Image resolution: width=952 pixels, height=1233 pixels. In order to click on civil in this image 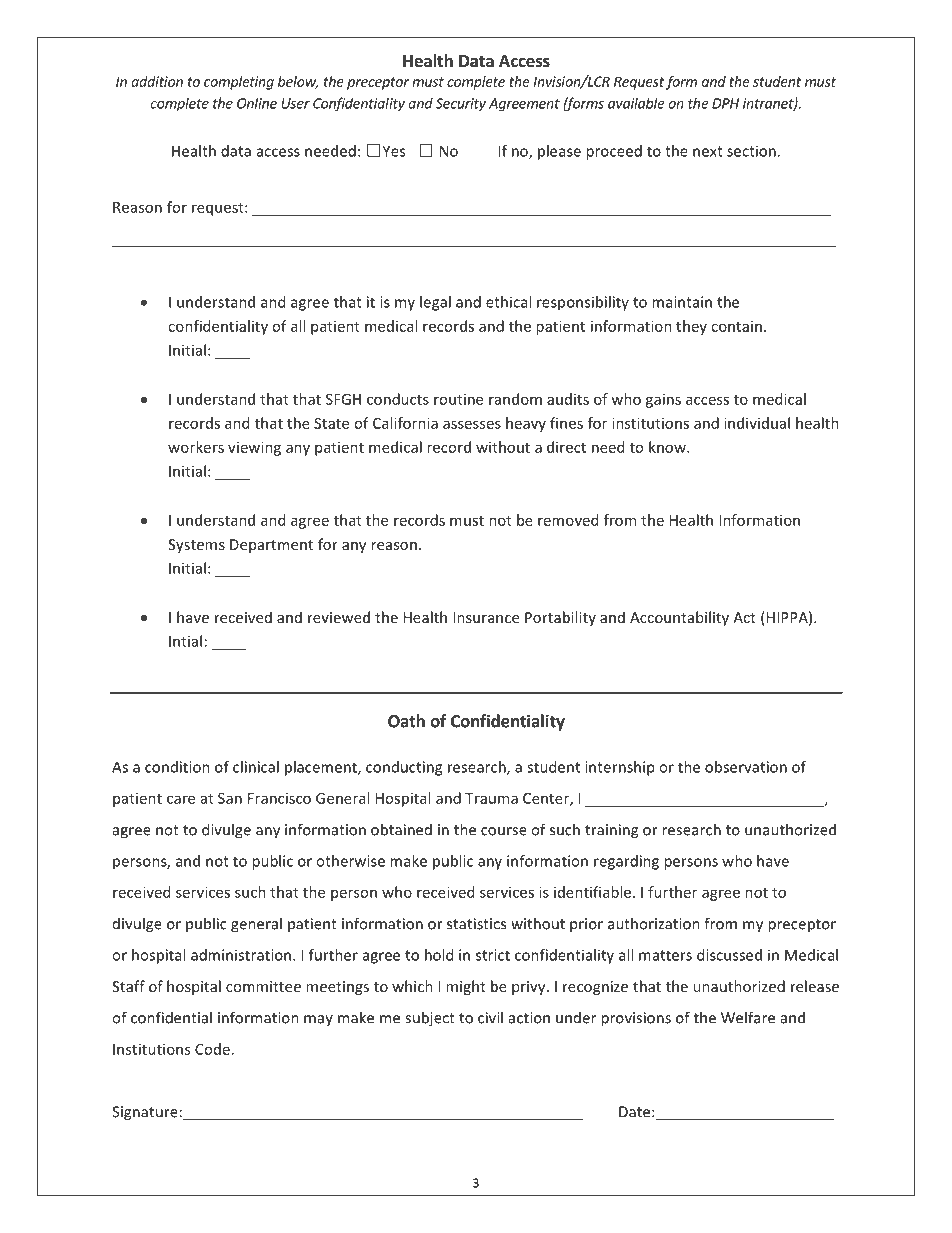, I will do `click(490, 1017)`.
